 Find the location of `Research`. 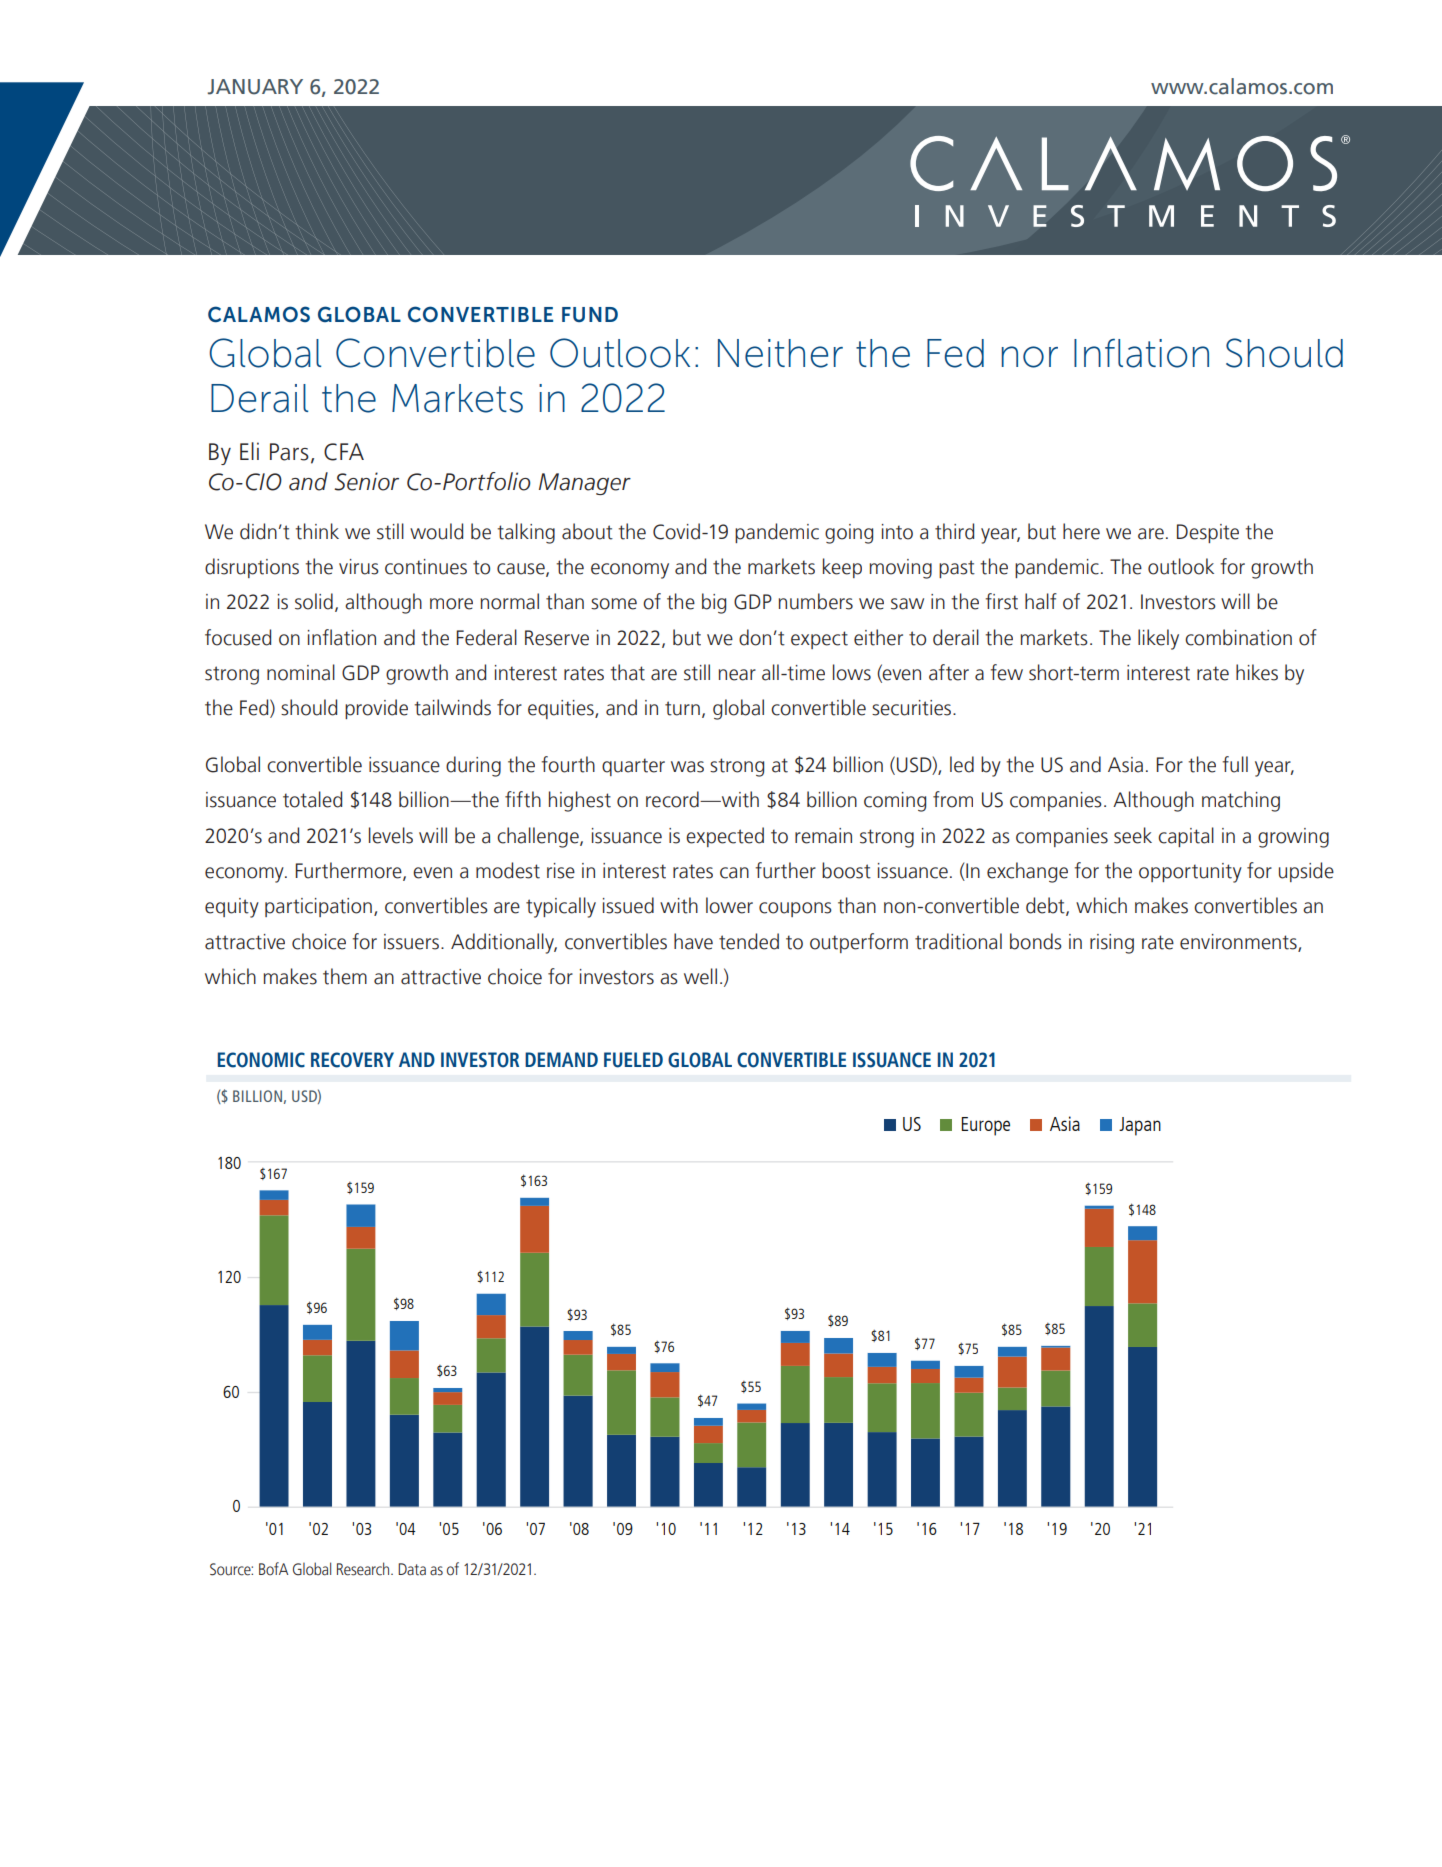

Research is located at coordinates (364, 1569).
